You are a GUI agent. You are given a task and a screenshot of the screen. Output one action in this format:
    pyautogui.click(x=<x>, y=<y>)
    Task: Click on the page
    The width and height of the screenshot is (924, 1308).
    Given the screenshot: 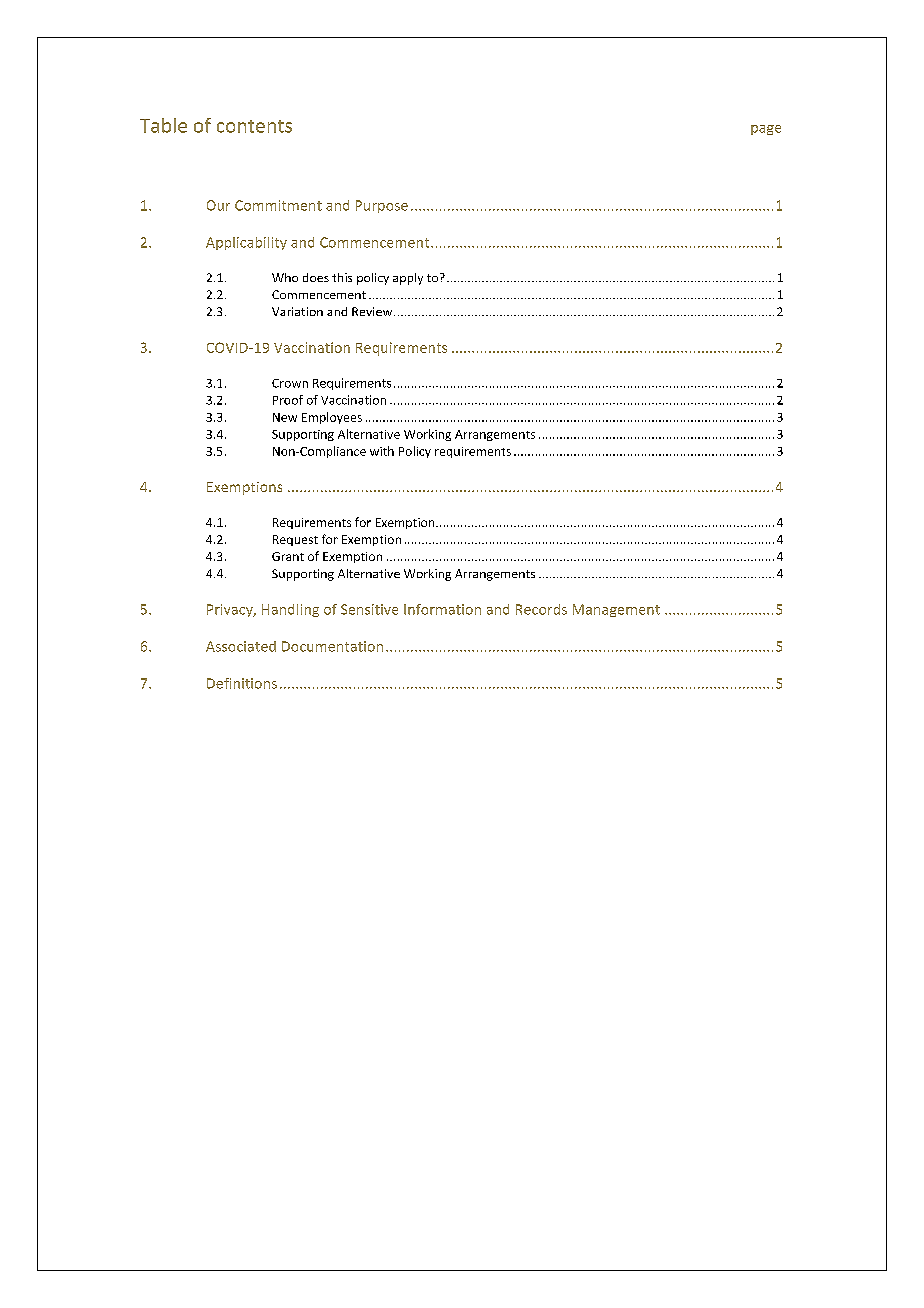 What is the action you would take?
    pyautogui.click(x=766, y=130)
